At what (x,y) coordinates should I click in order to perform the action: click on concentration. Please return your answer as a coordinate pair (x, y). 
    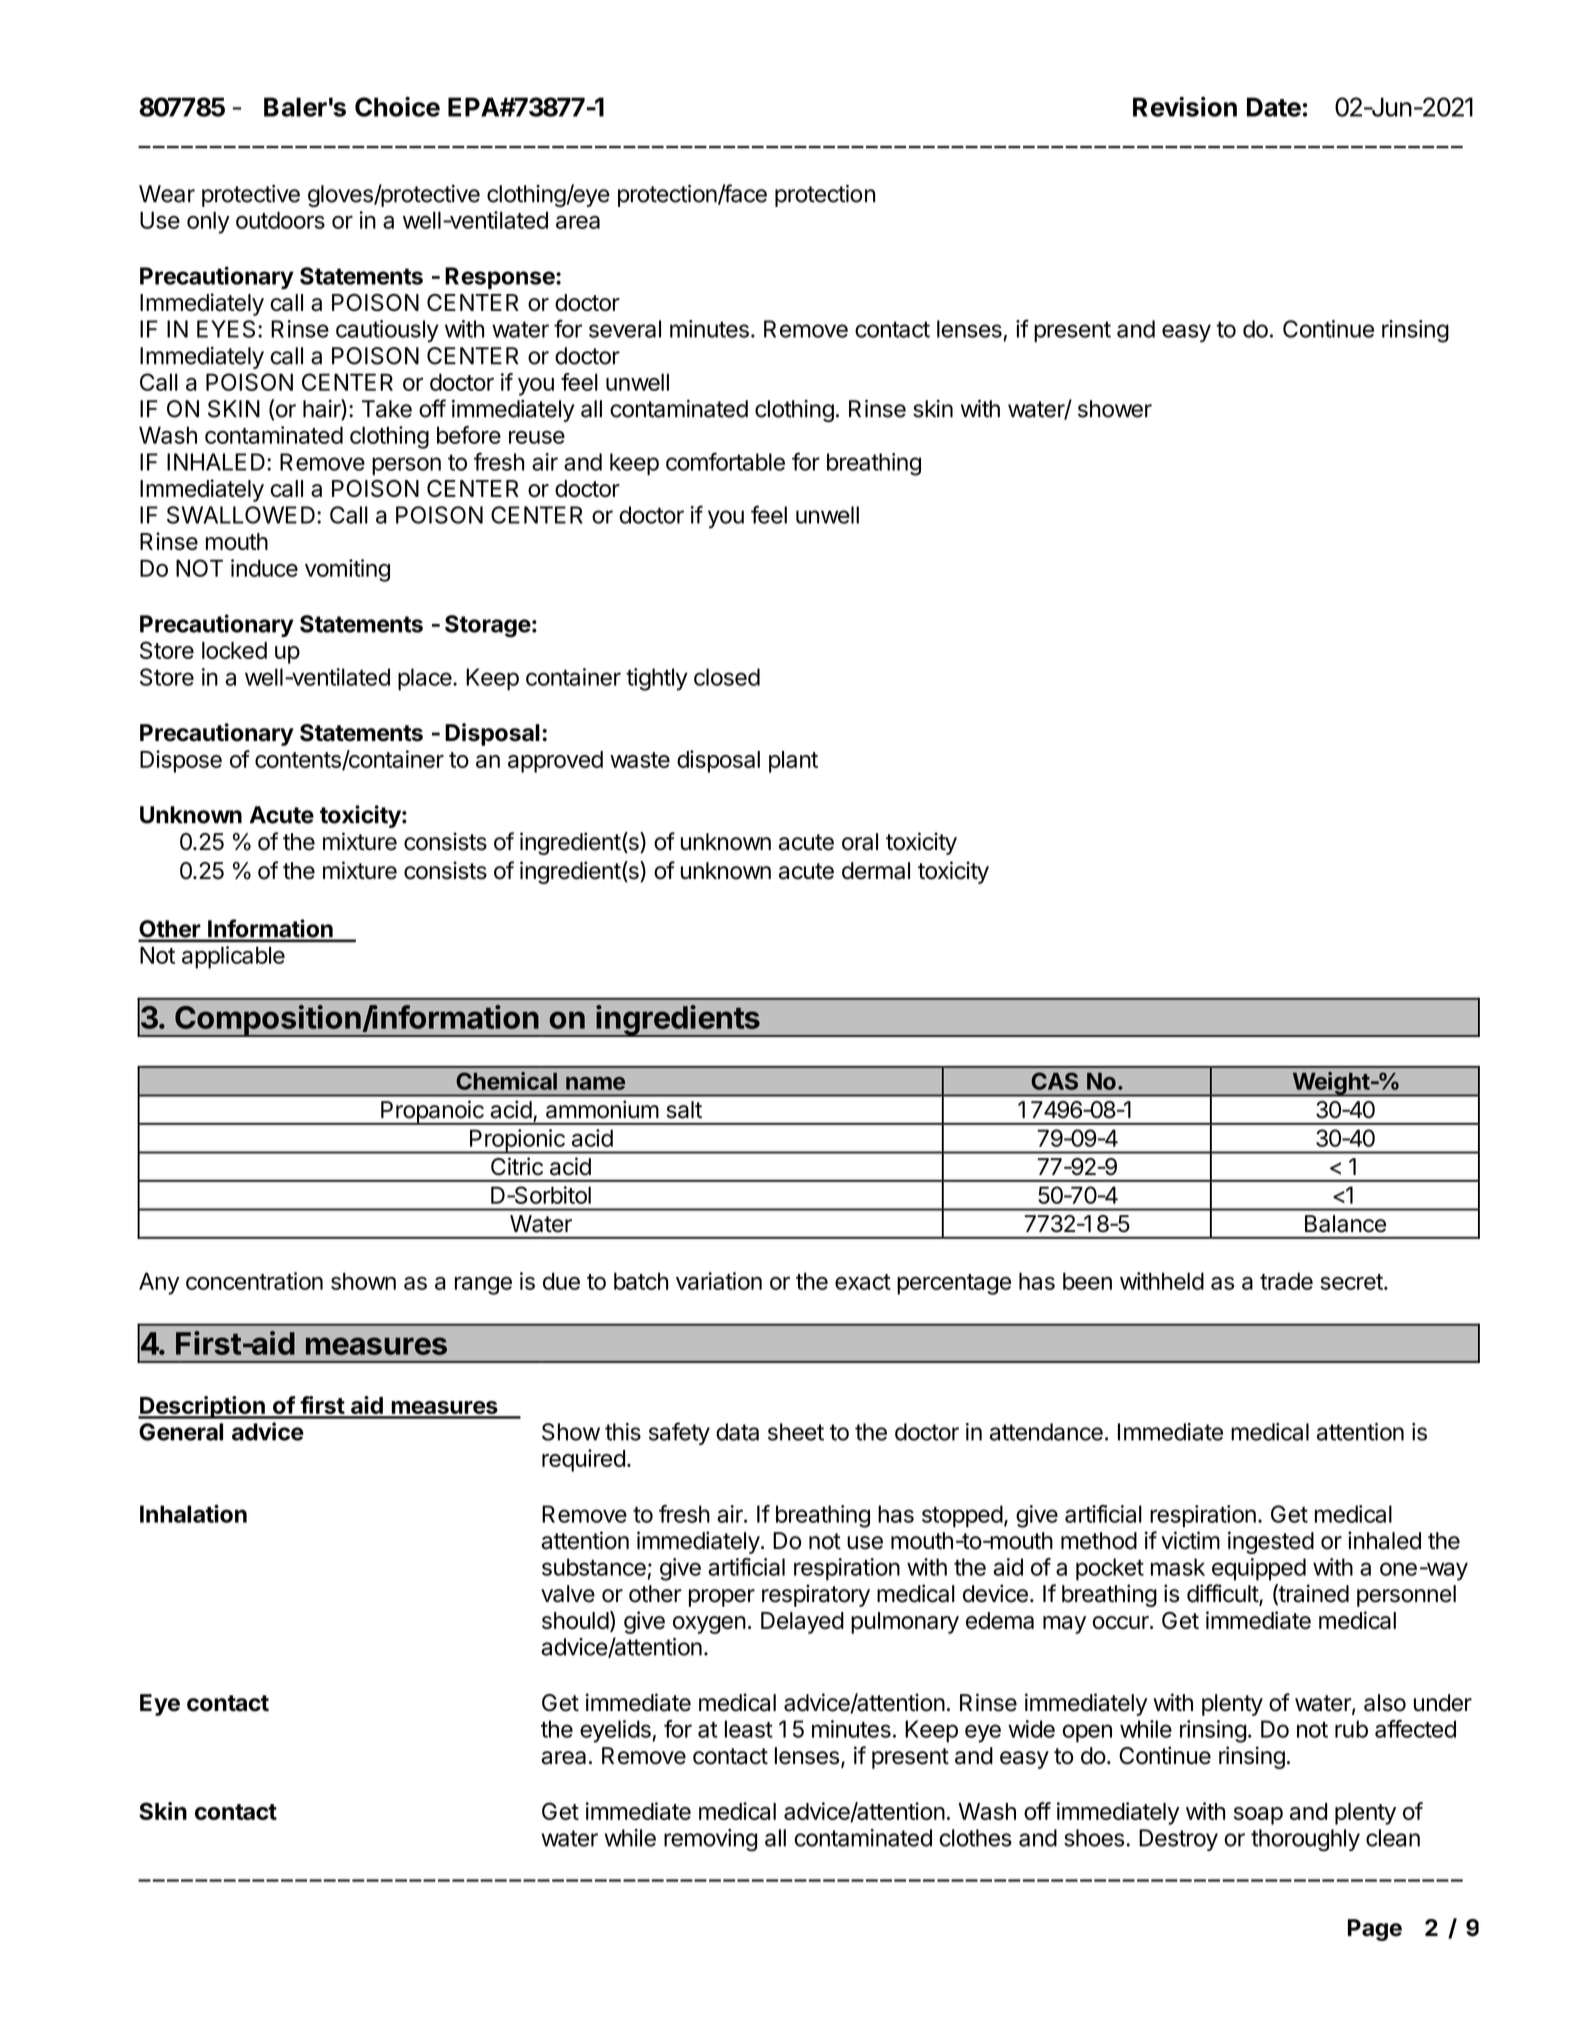
    Looking at the image, I should click on (254, 1281).
